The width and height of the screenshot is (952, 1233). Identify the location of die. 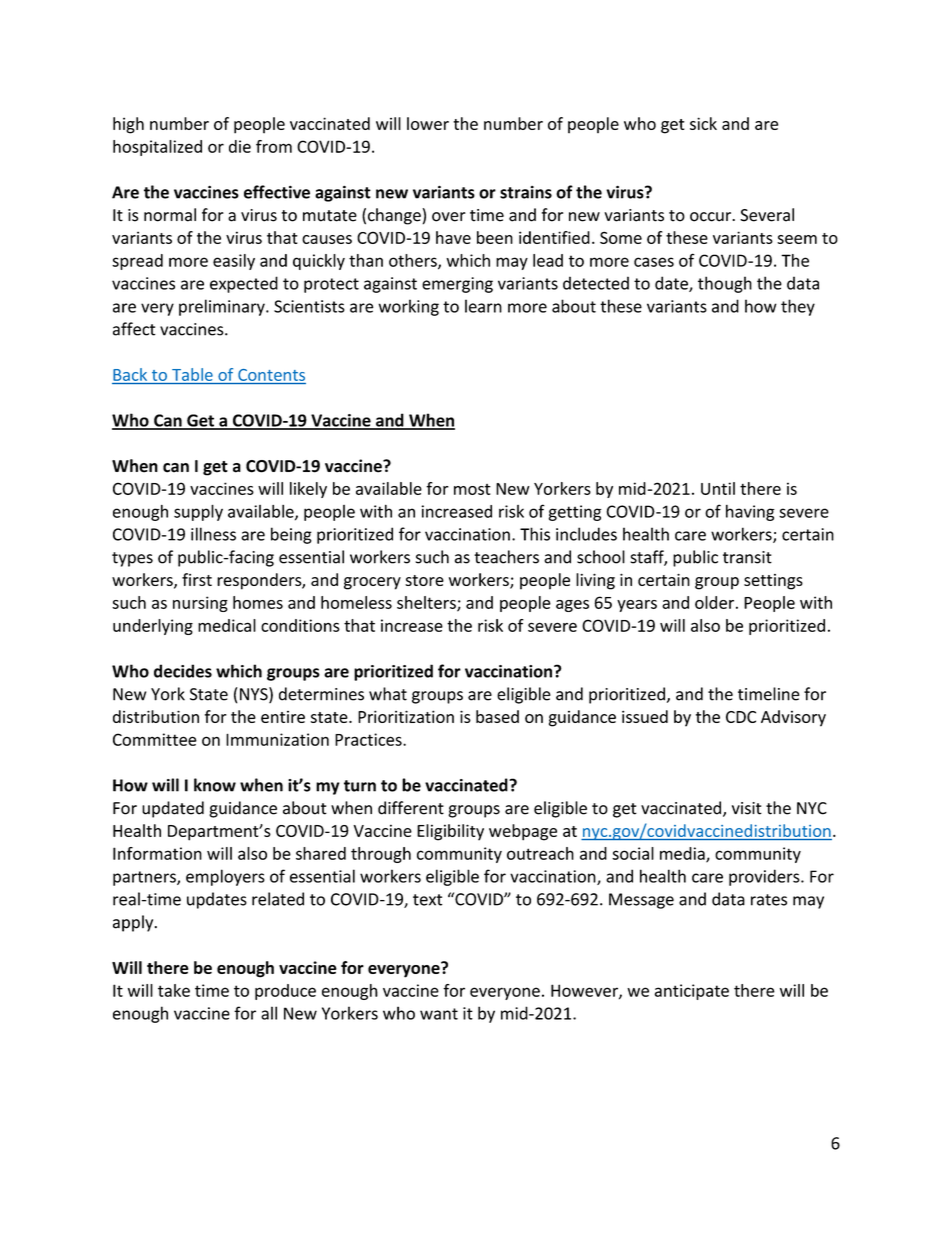
(240, 146).
